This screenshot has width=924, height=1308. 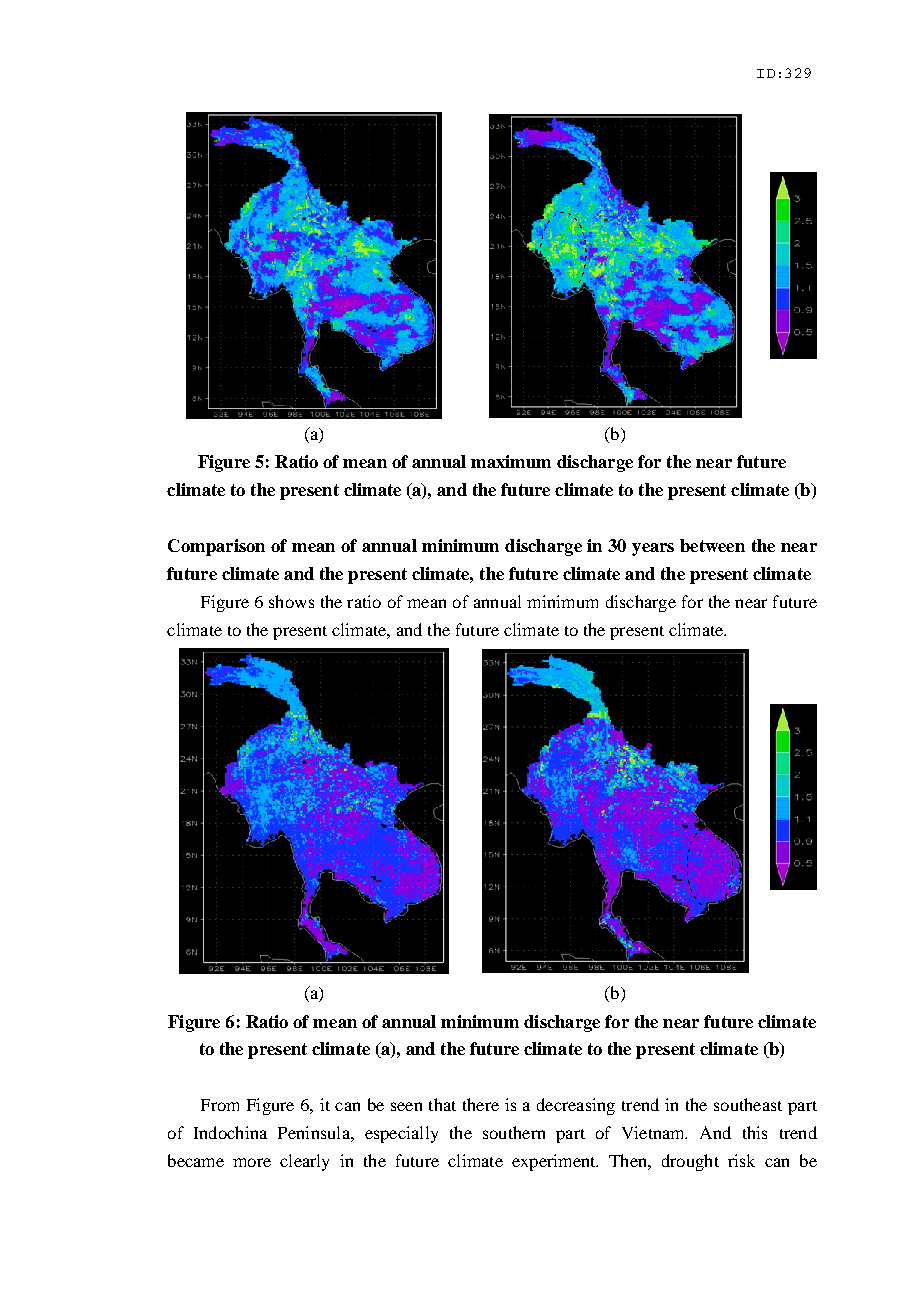 I want to click on Vietnam, so click(x=654, y=1132).
